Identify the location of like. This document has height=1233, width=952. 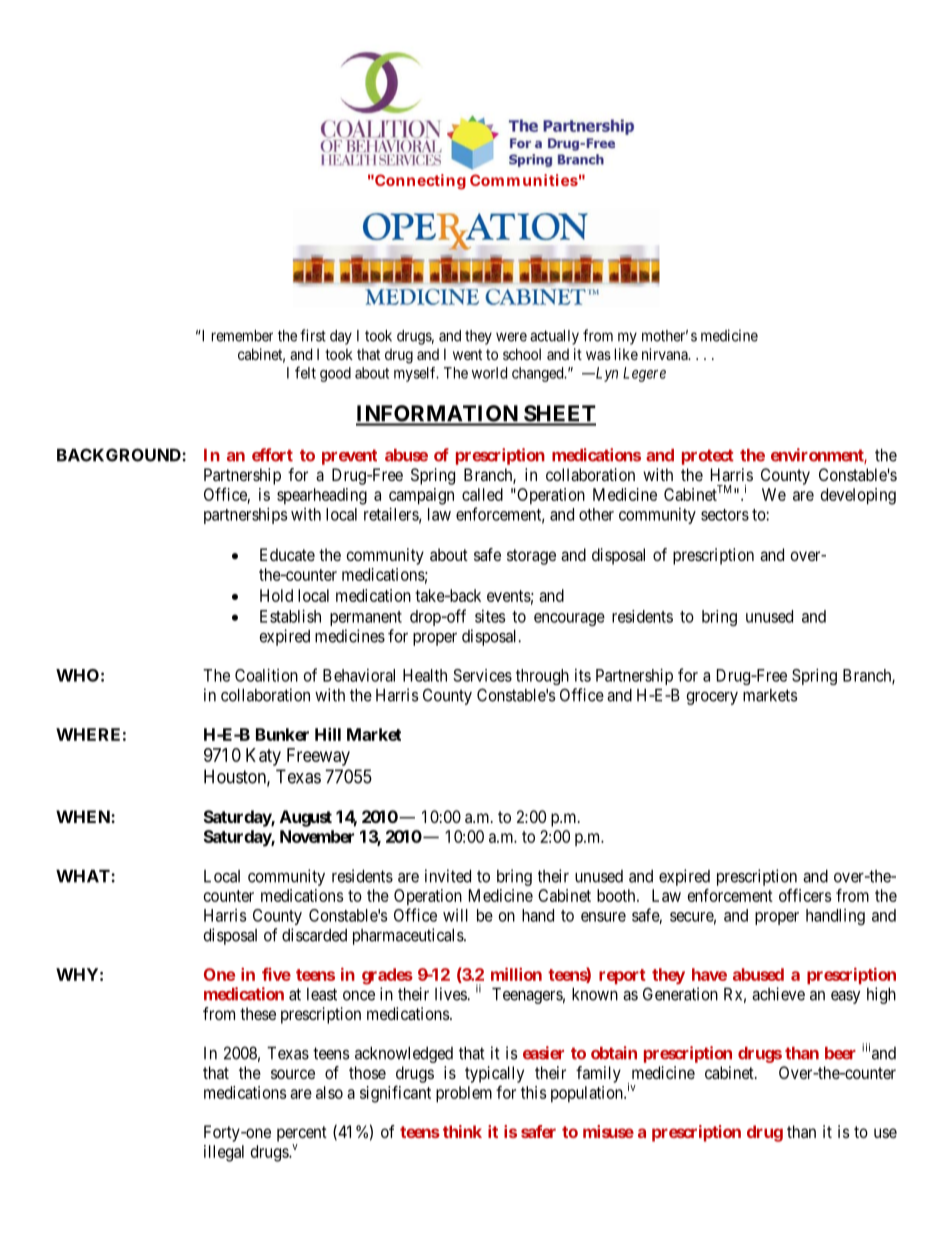
(626, 354).
